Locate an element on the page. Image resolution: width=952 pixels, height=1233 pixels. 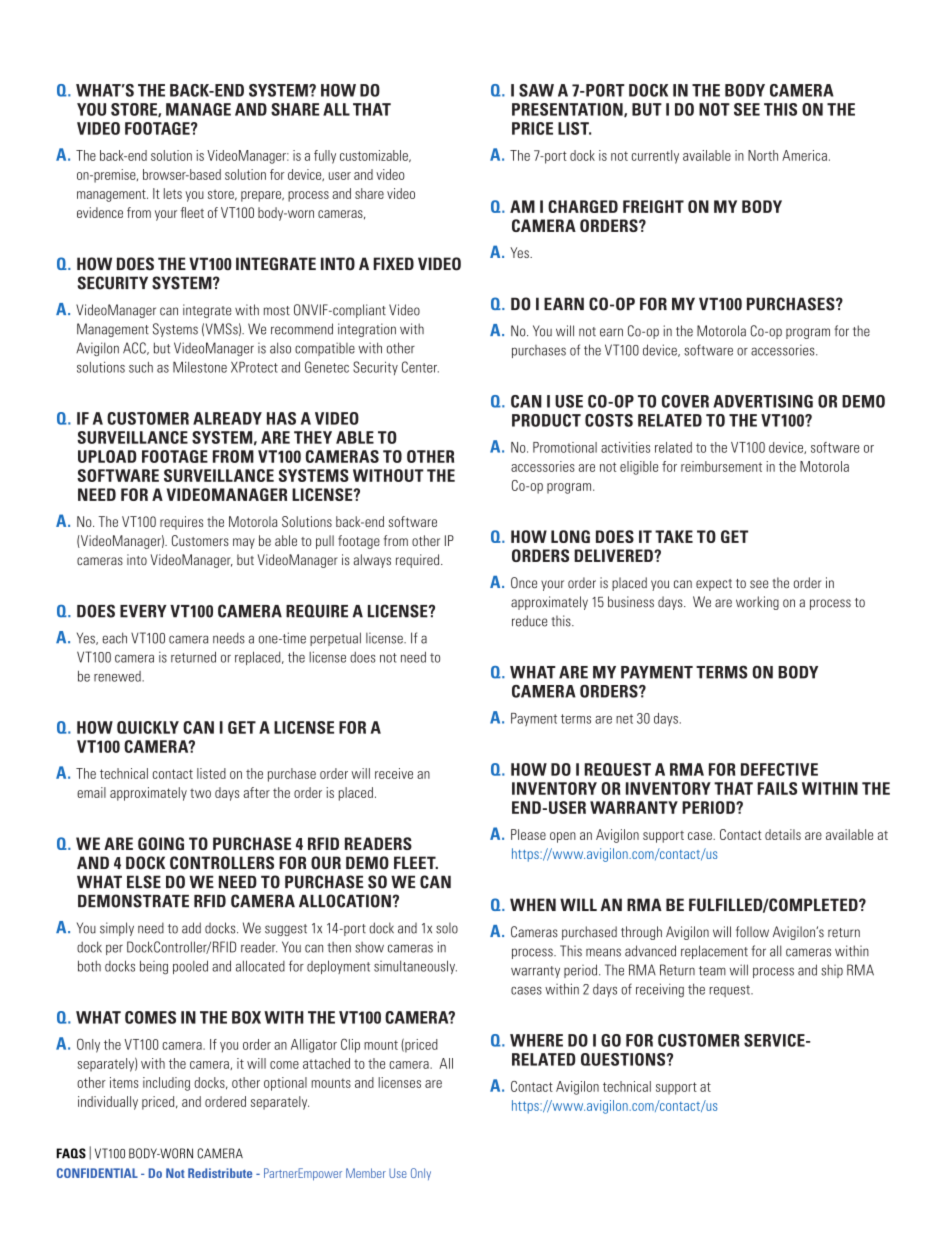
Member is located at coordinates (366, 1173).
